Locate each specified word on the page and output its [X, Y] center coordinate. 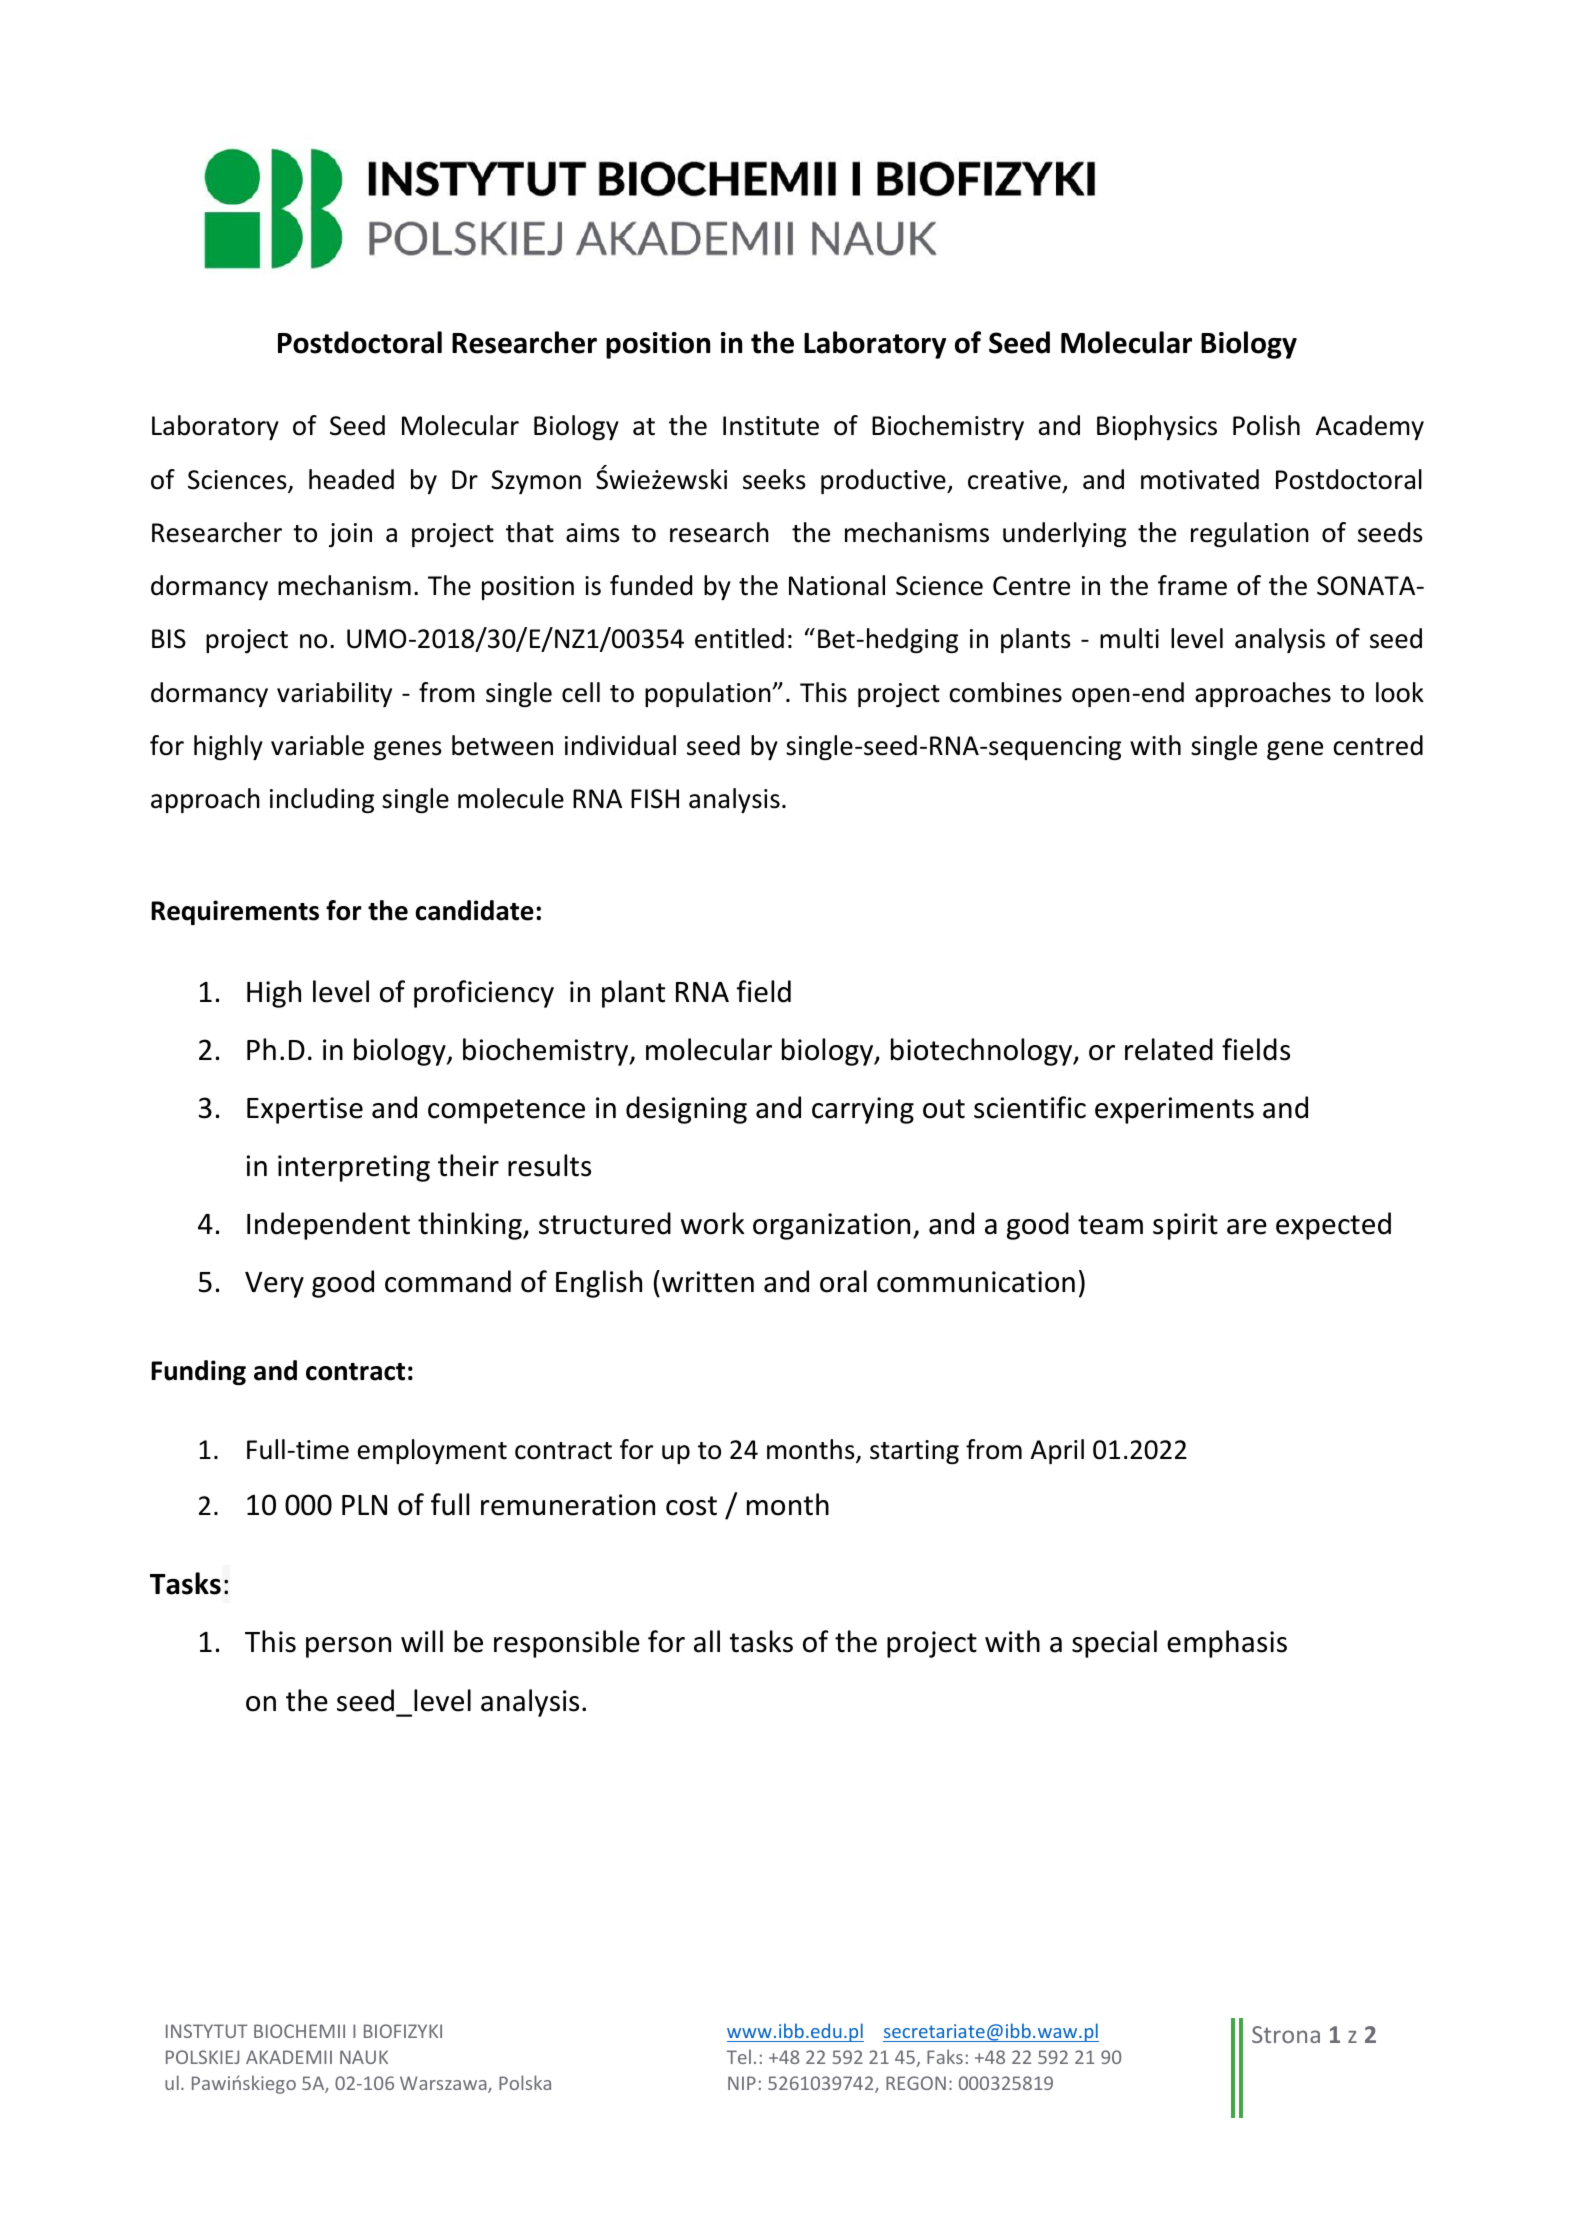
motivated [1200, 479]
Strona [1286, 2034]
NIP [742, 2083]
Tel [739, 2056]
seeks [774, 479]
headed [351, 479]
